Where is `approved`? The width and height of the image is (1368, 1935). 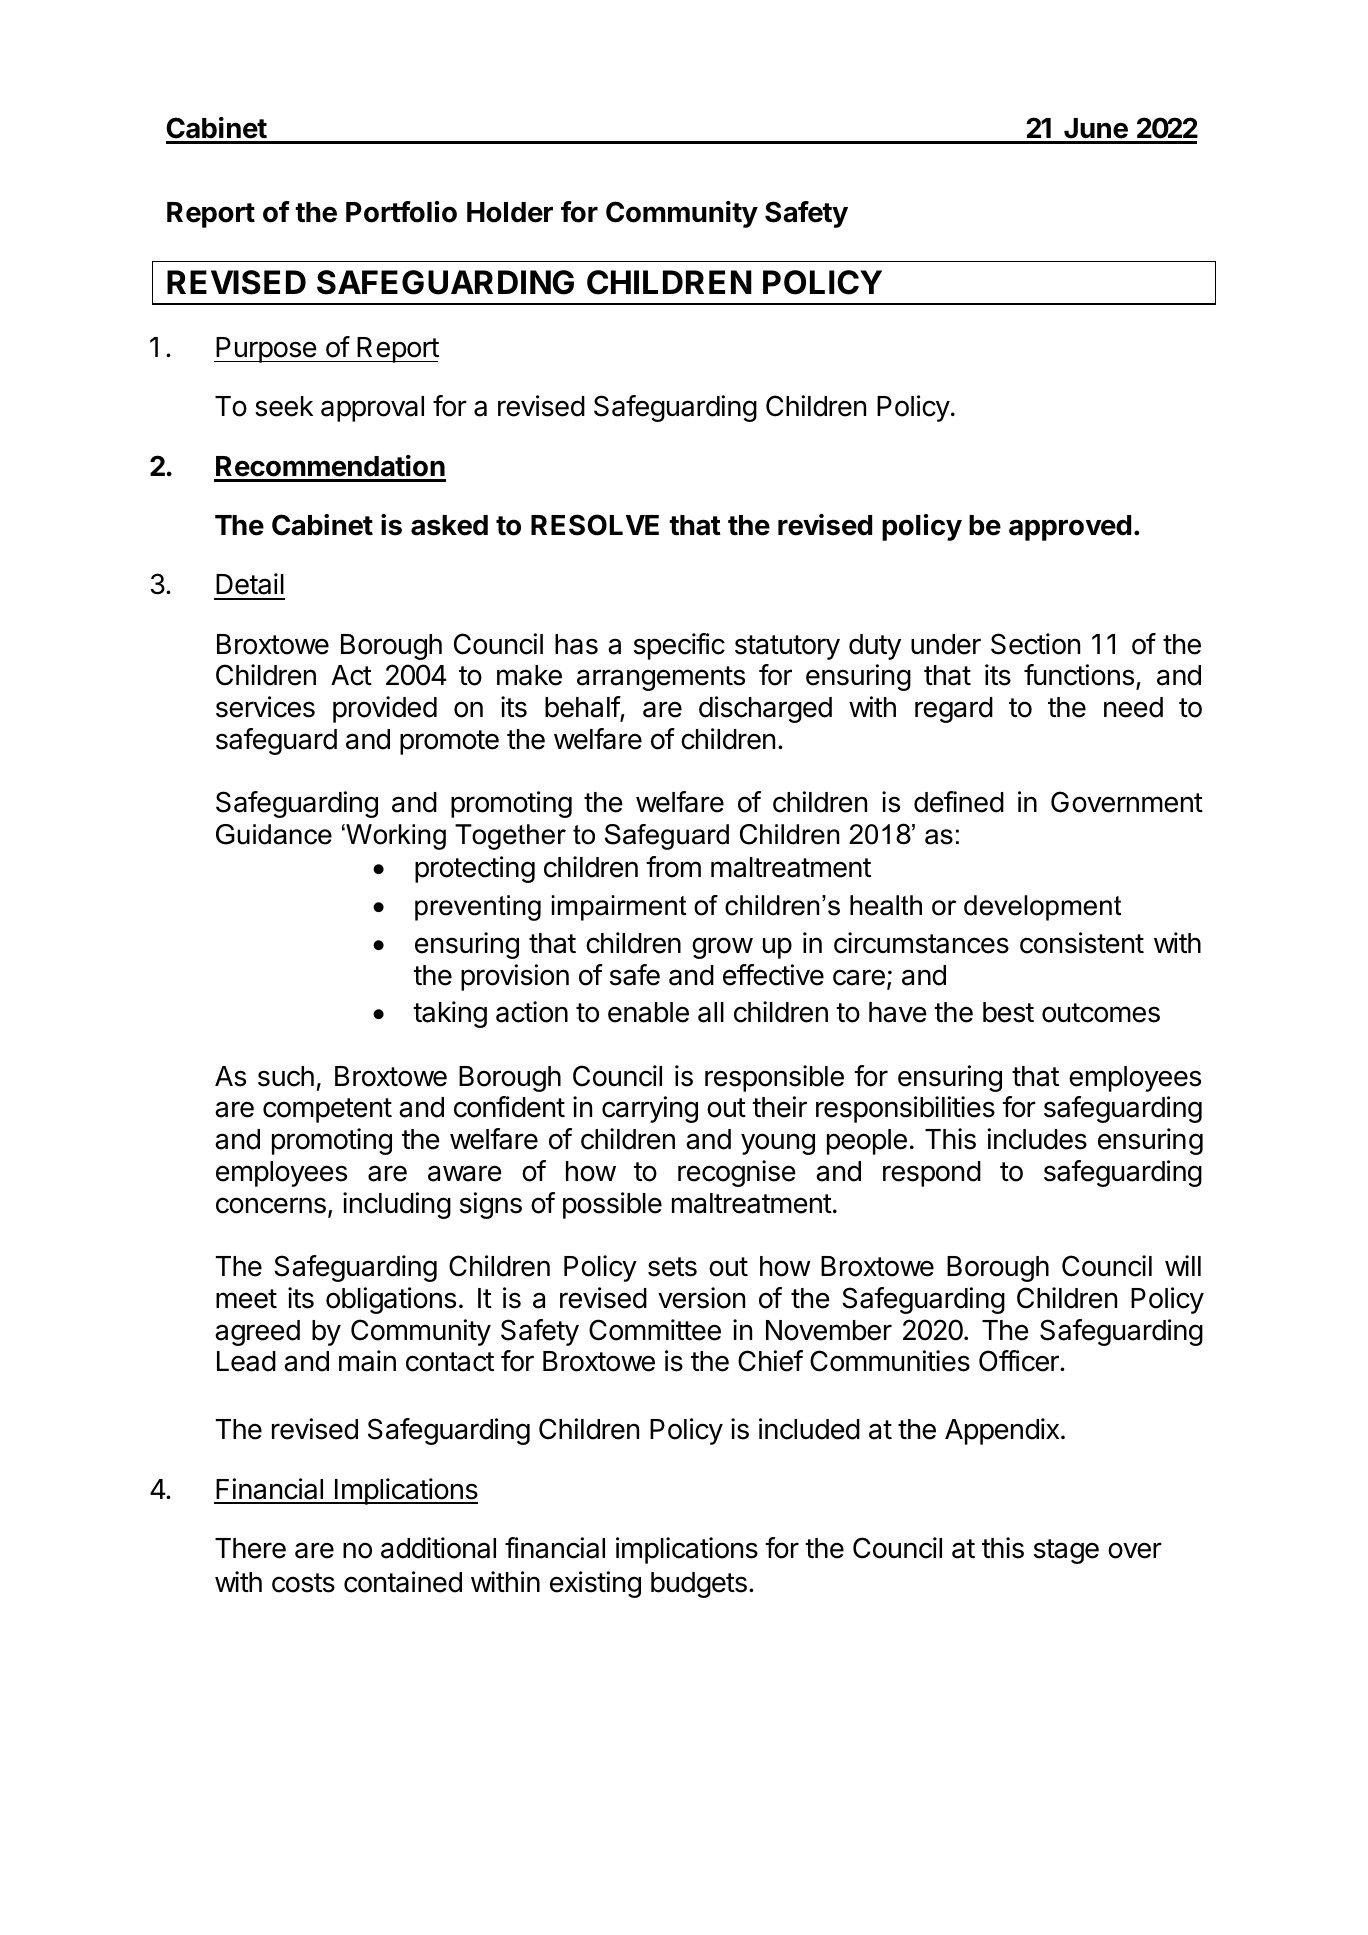
approved is located at coordinates (1070, 528).
